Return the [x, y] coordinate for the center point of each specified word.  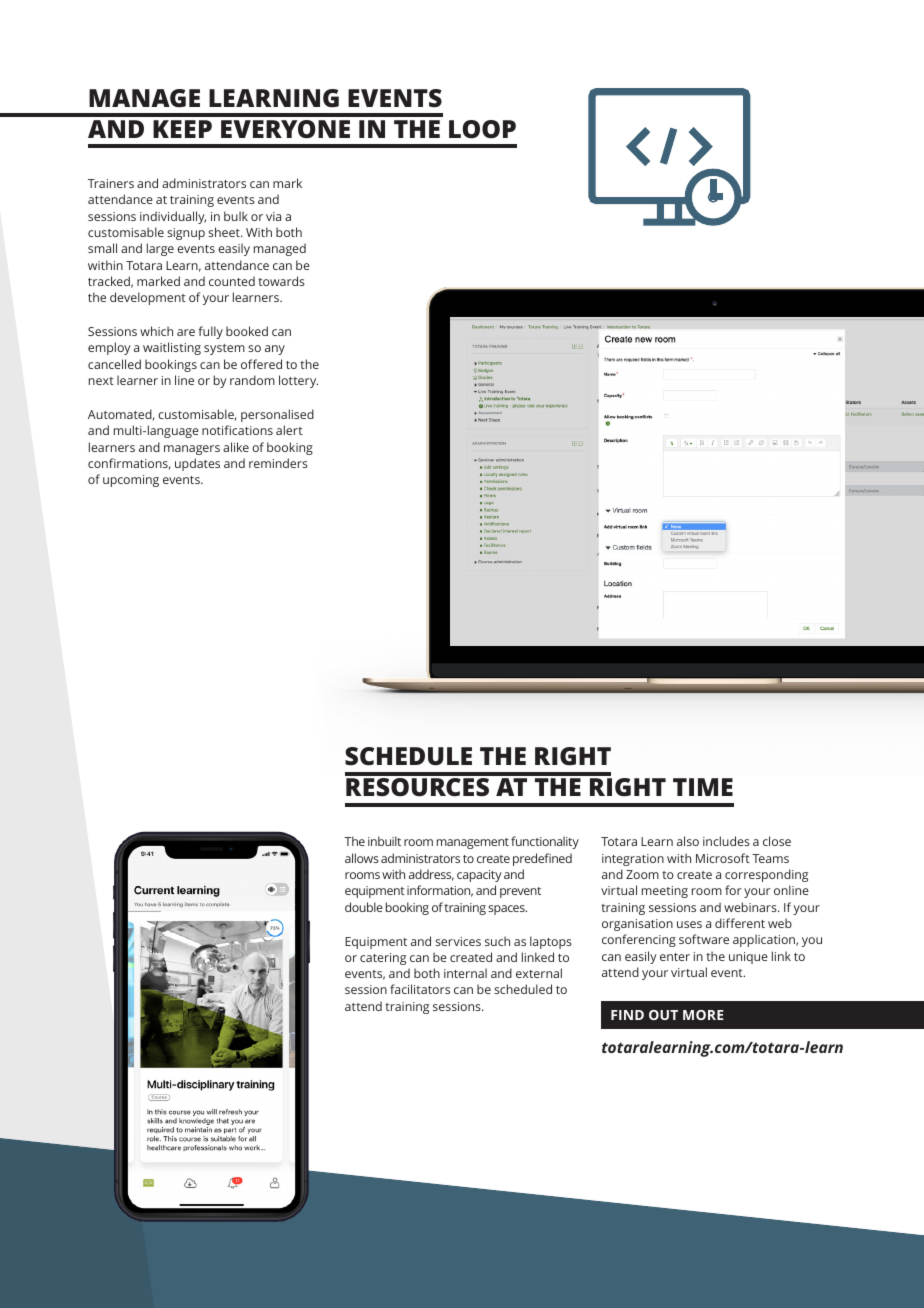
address [431, 875]
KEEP [182, 129]
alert [289, 430]
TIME [703, 787]
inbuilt [384, 841]
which [156, 331]
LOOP [482, 129]
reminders [278, 463]
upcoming [131, 481]
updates [197, 464]
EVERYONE [285, 129]
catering [383, 959]
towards [281, 281]
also [688, 841]
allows [362, 858]
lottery [298, 381]
